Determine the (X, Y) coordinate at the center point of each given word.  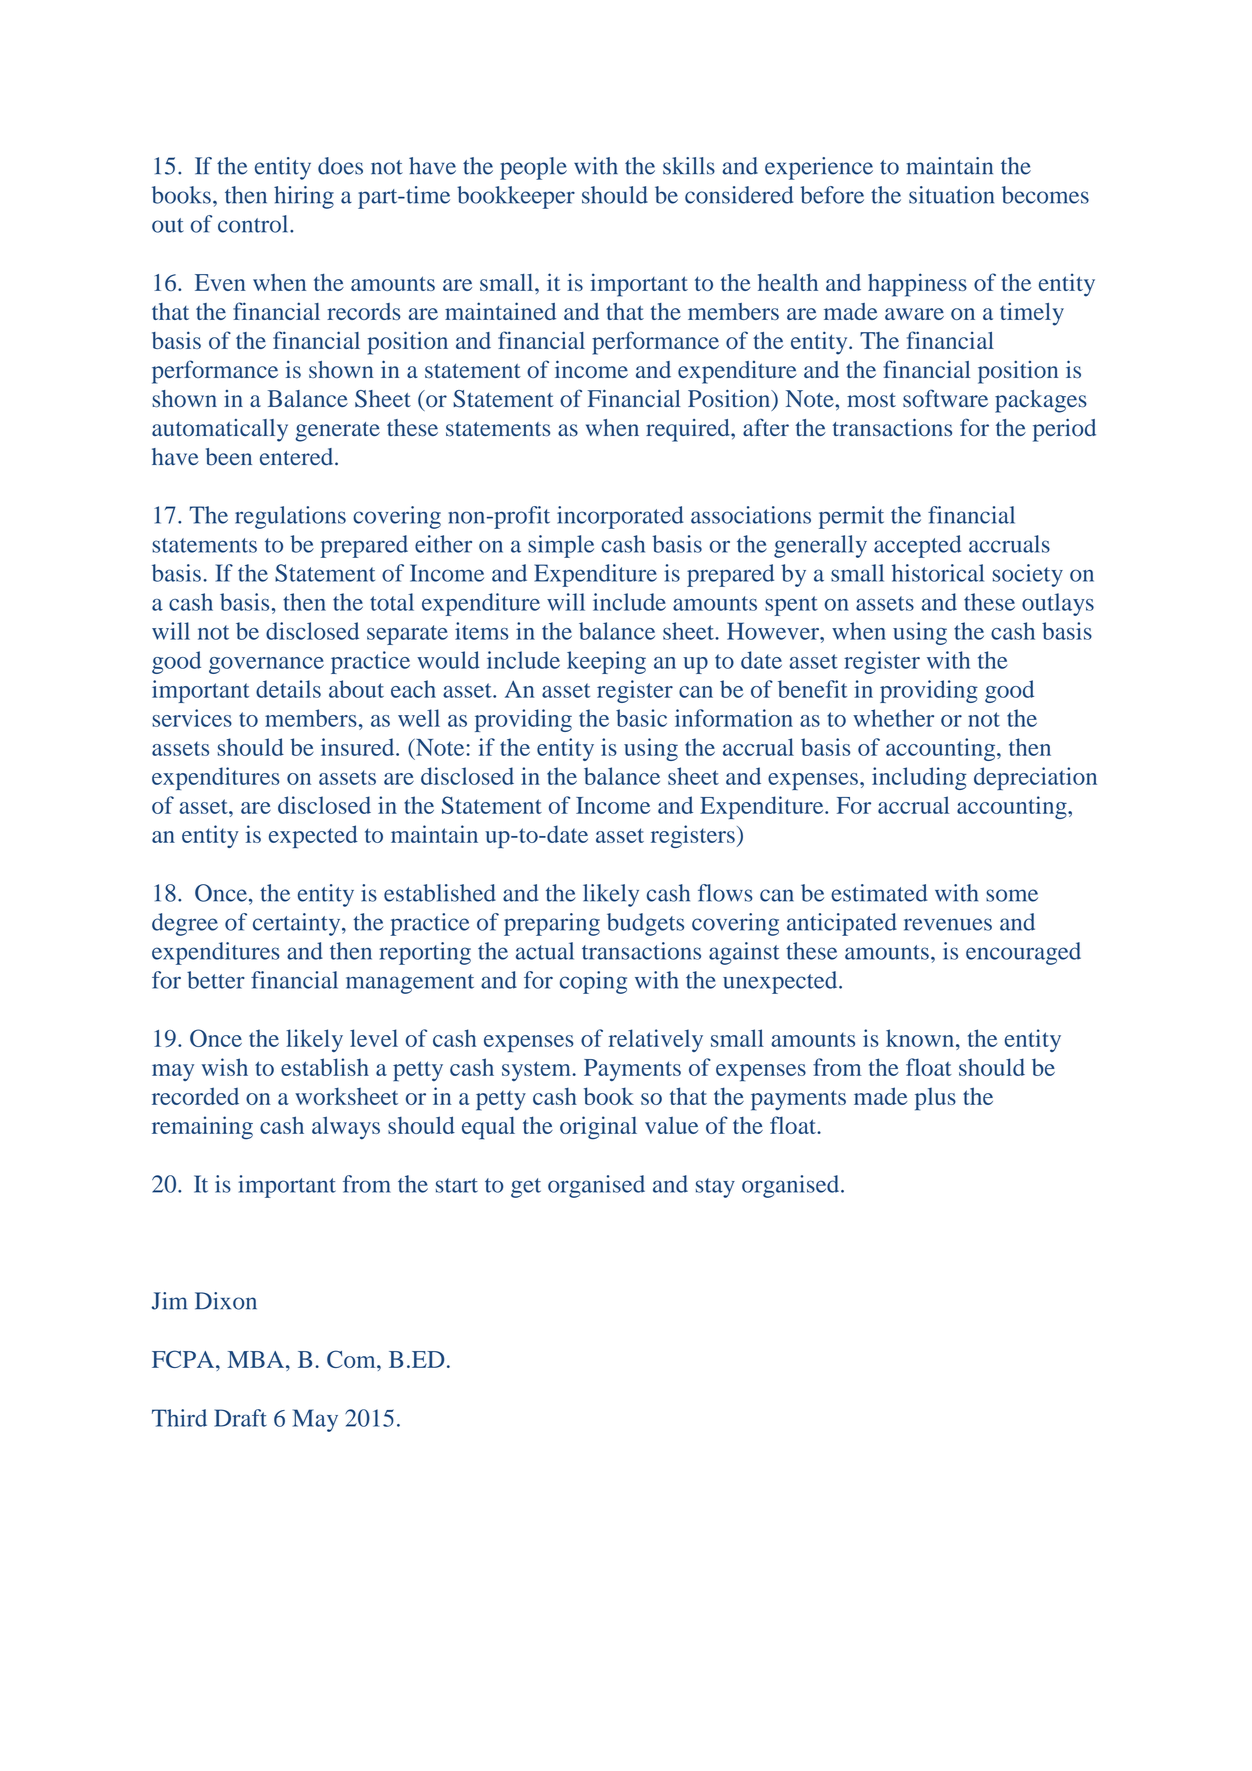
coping (593, 982)
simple (561, 546)
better (216, 980)
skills (689, 166)
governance (266, 665)
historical (938, 573)
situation (951, 195)
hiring (304, 197)
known (921, 1038)
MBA (257, 1359)
